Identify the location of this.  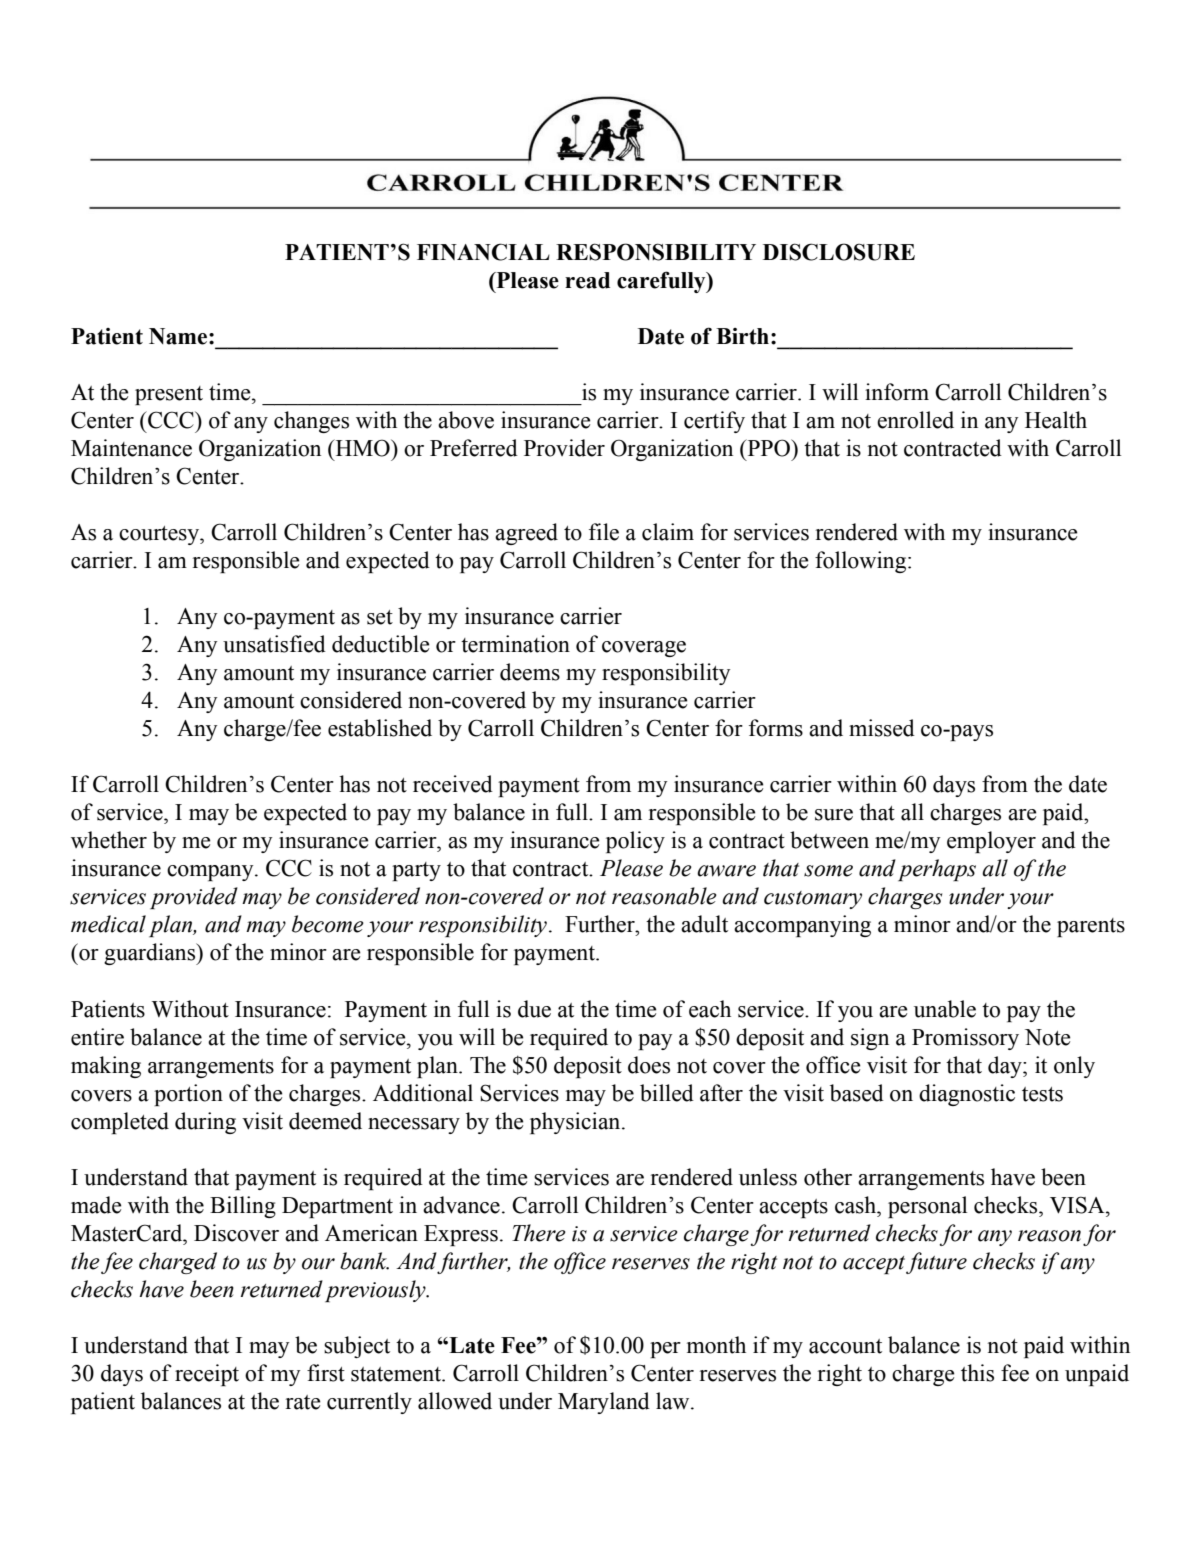
(977, 1373).
